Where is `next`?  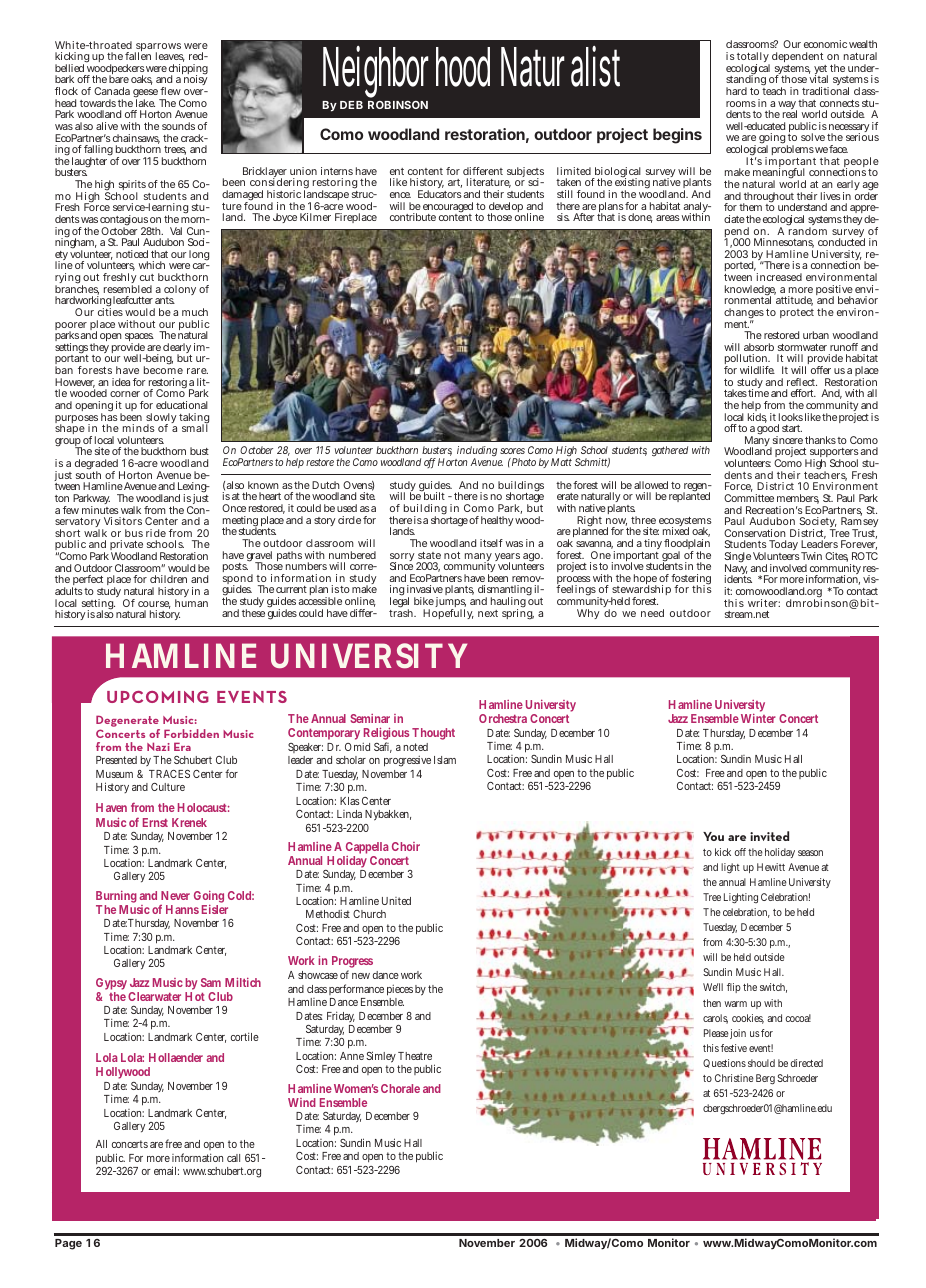
next is located at coordinates (488, 613).
